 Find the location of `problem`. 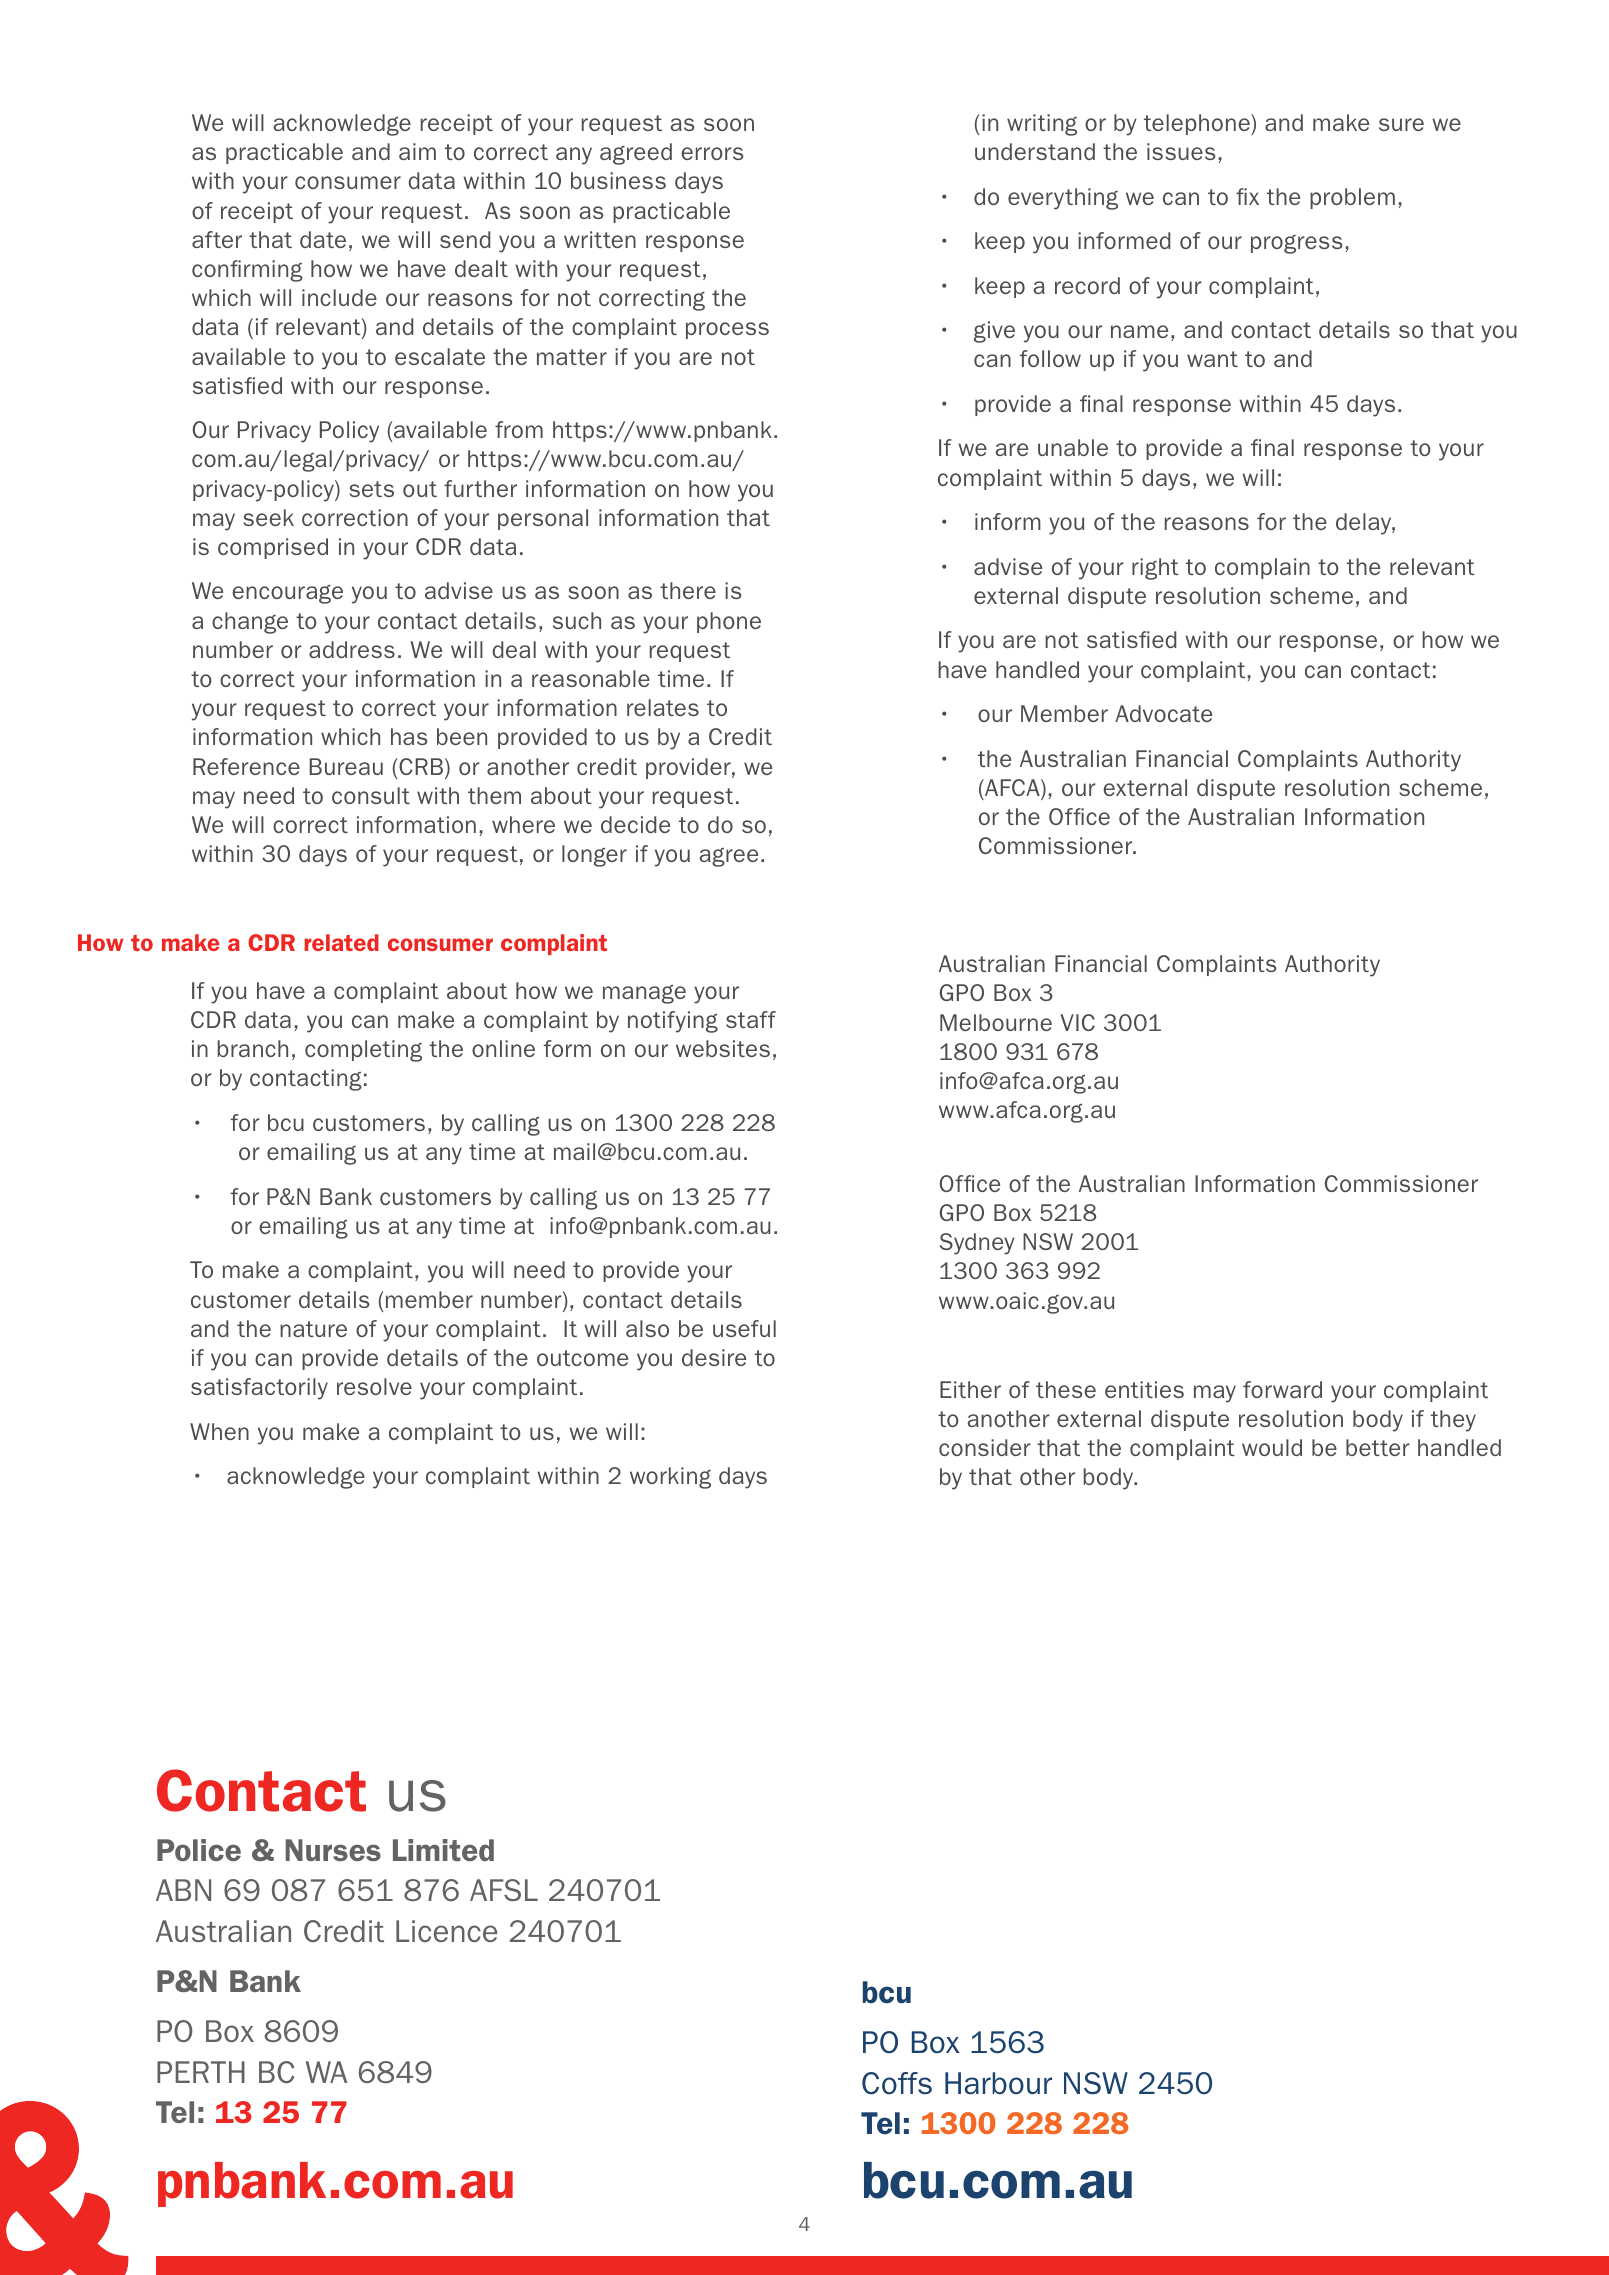

problem is located at coordinates (1352, 198).
